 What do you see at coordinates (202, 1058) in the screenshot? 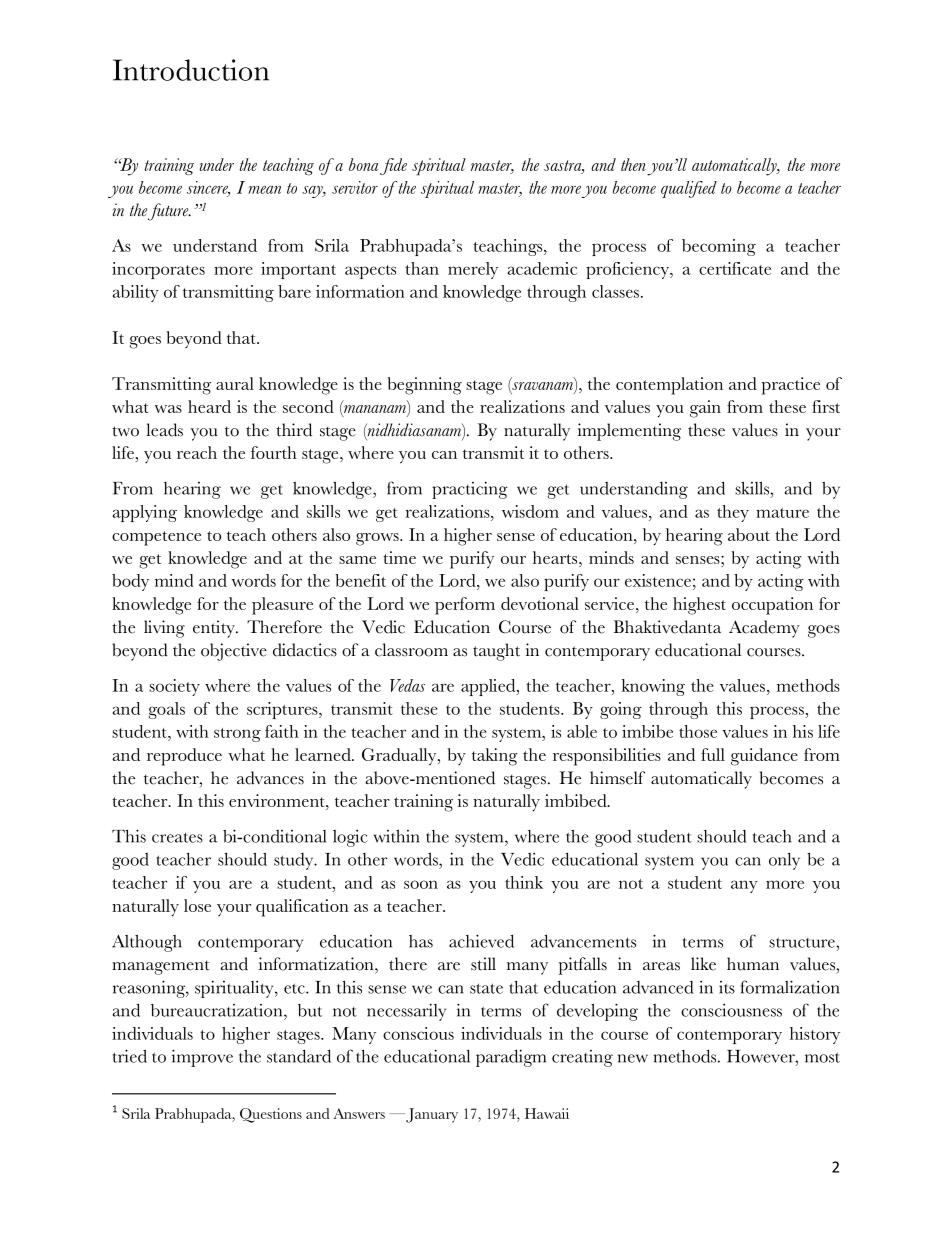
I see `improve` at bounding box center [202, 1058].
